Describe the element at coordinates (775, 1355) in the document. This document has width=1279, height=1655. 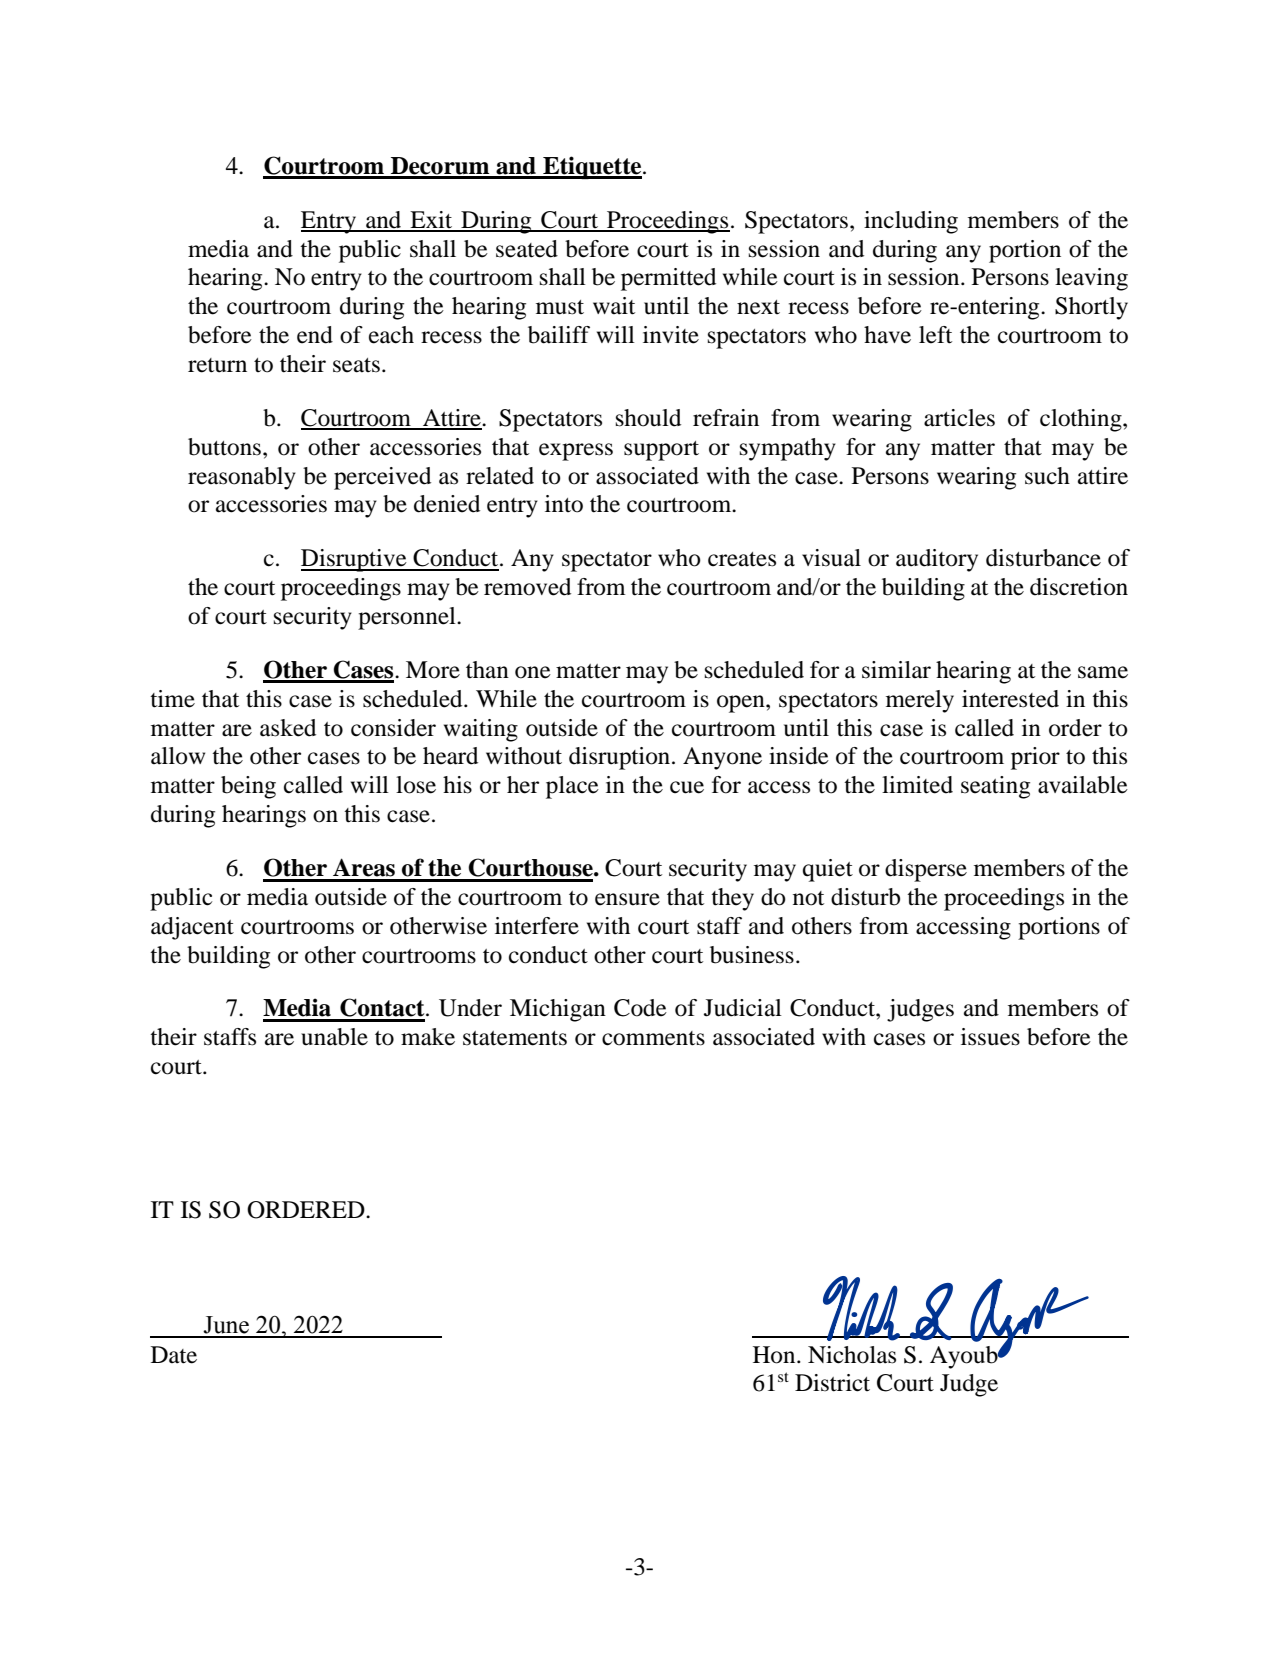
I see `Hon` at that location.
